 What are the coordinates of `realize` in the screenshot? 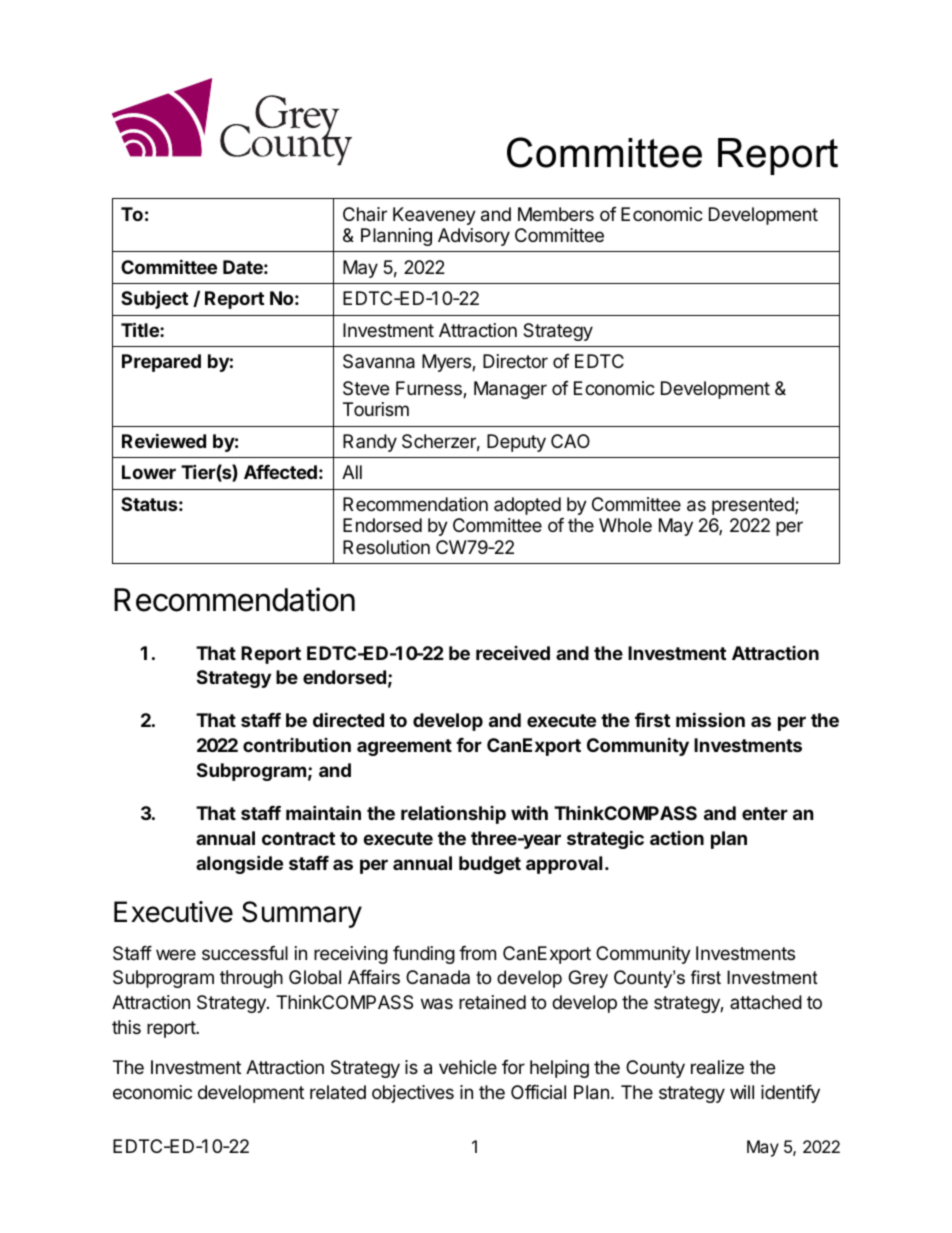 It's located at (717, 1067).
